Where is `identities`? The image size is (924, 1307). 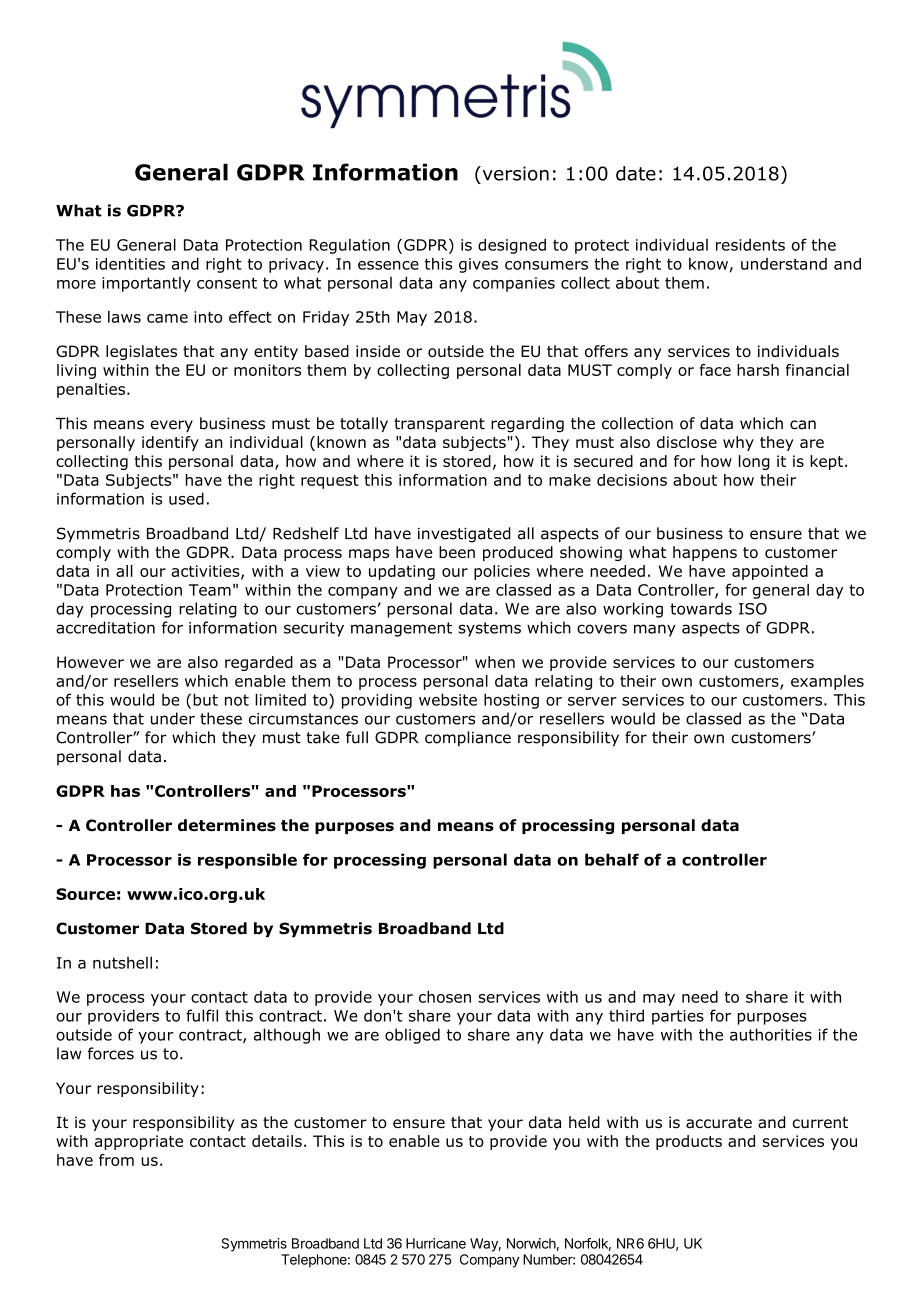
identities is located at coordinates (130, 264).
